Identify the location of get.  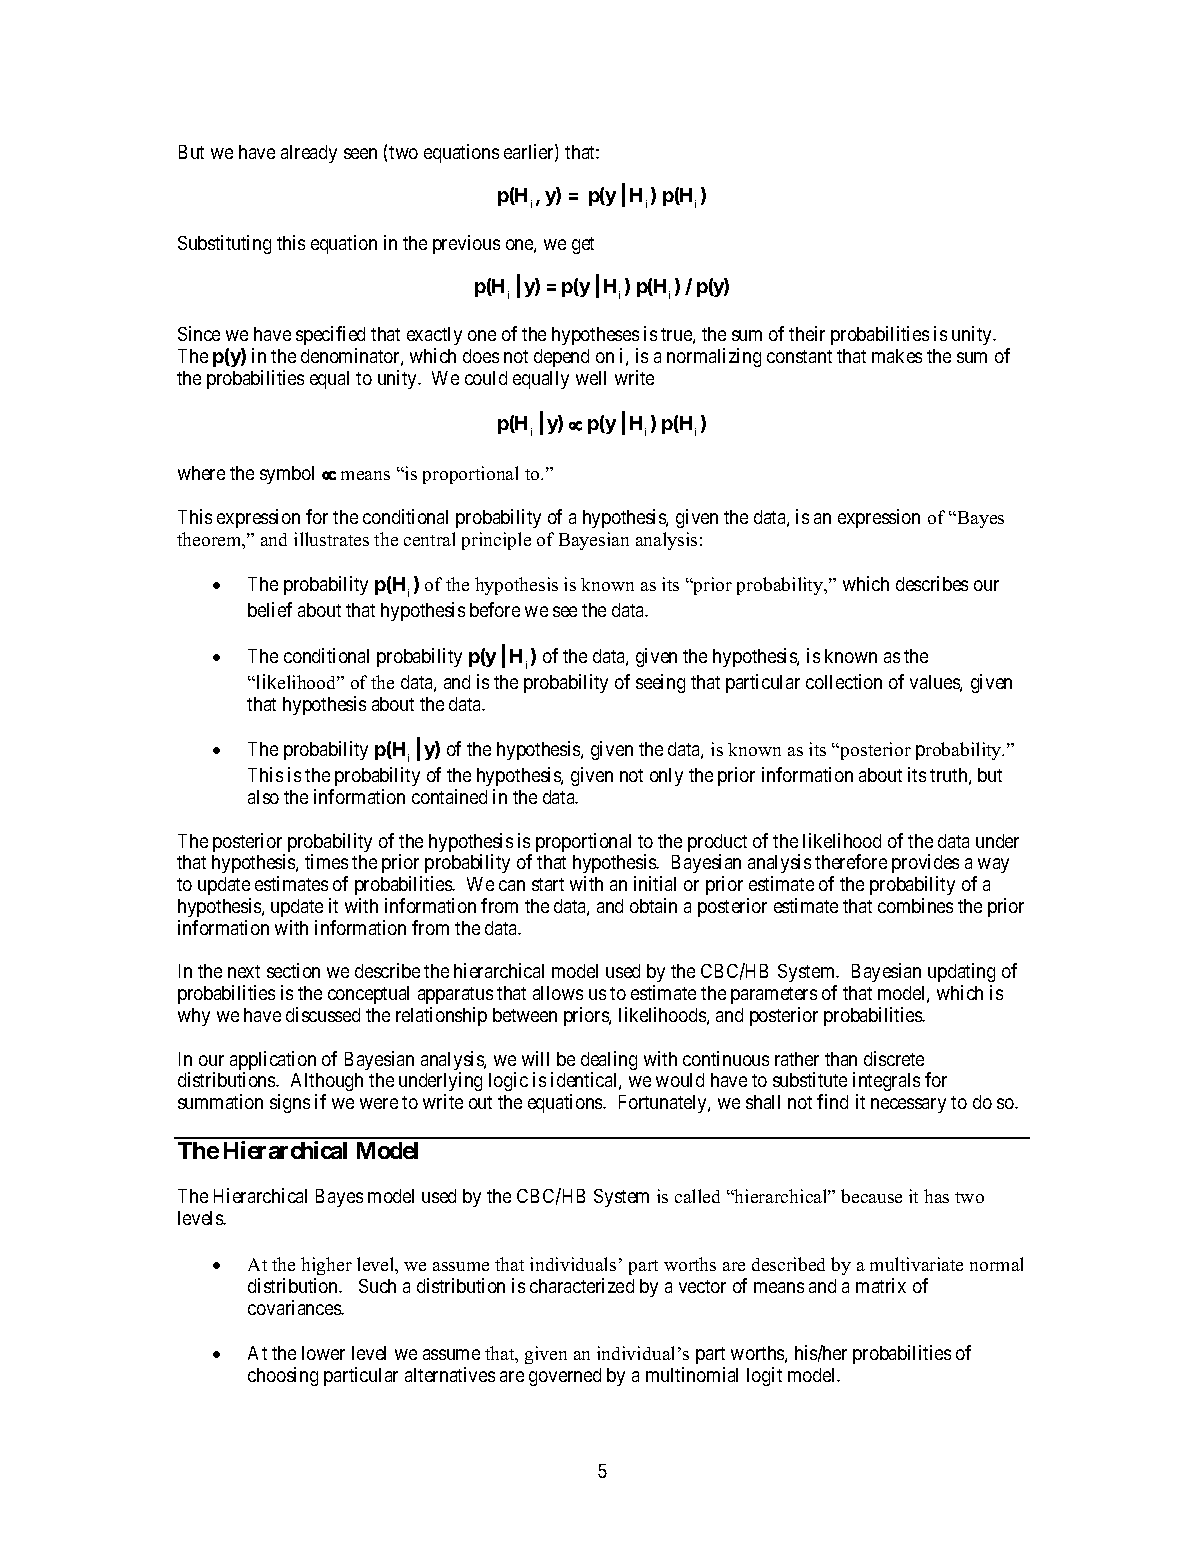
(583, 245).
